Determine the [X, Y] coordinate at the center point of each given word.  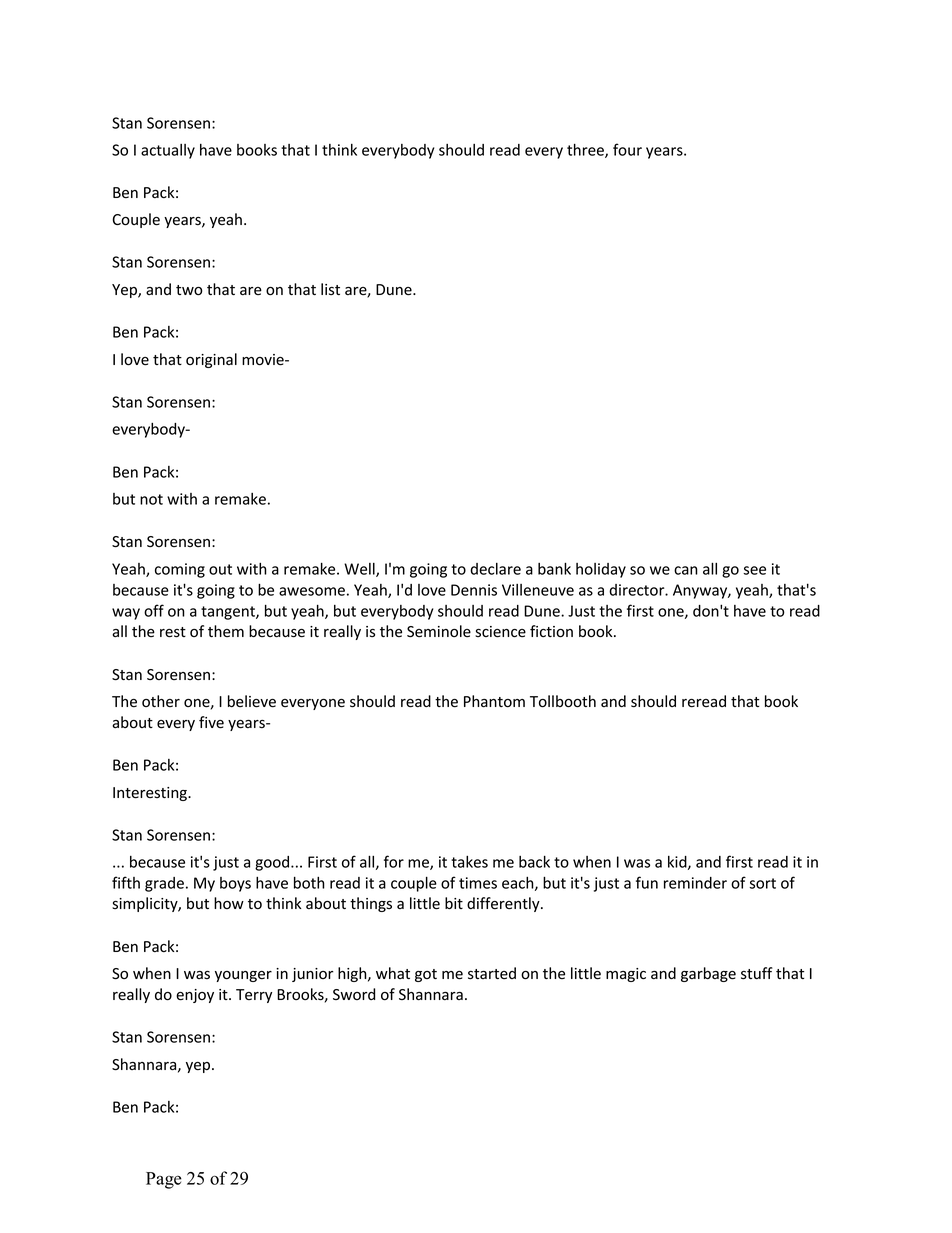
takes [469, 862]
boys [235, 884]
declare [495, 569]
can [686, 570]
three [586, 150]
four [627, 149]
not [151, 499]
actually [168, 151]
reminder [695, 883]
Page [164, 1180]
